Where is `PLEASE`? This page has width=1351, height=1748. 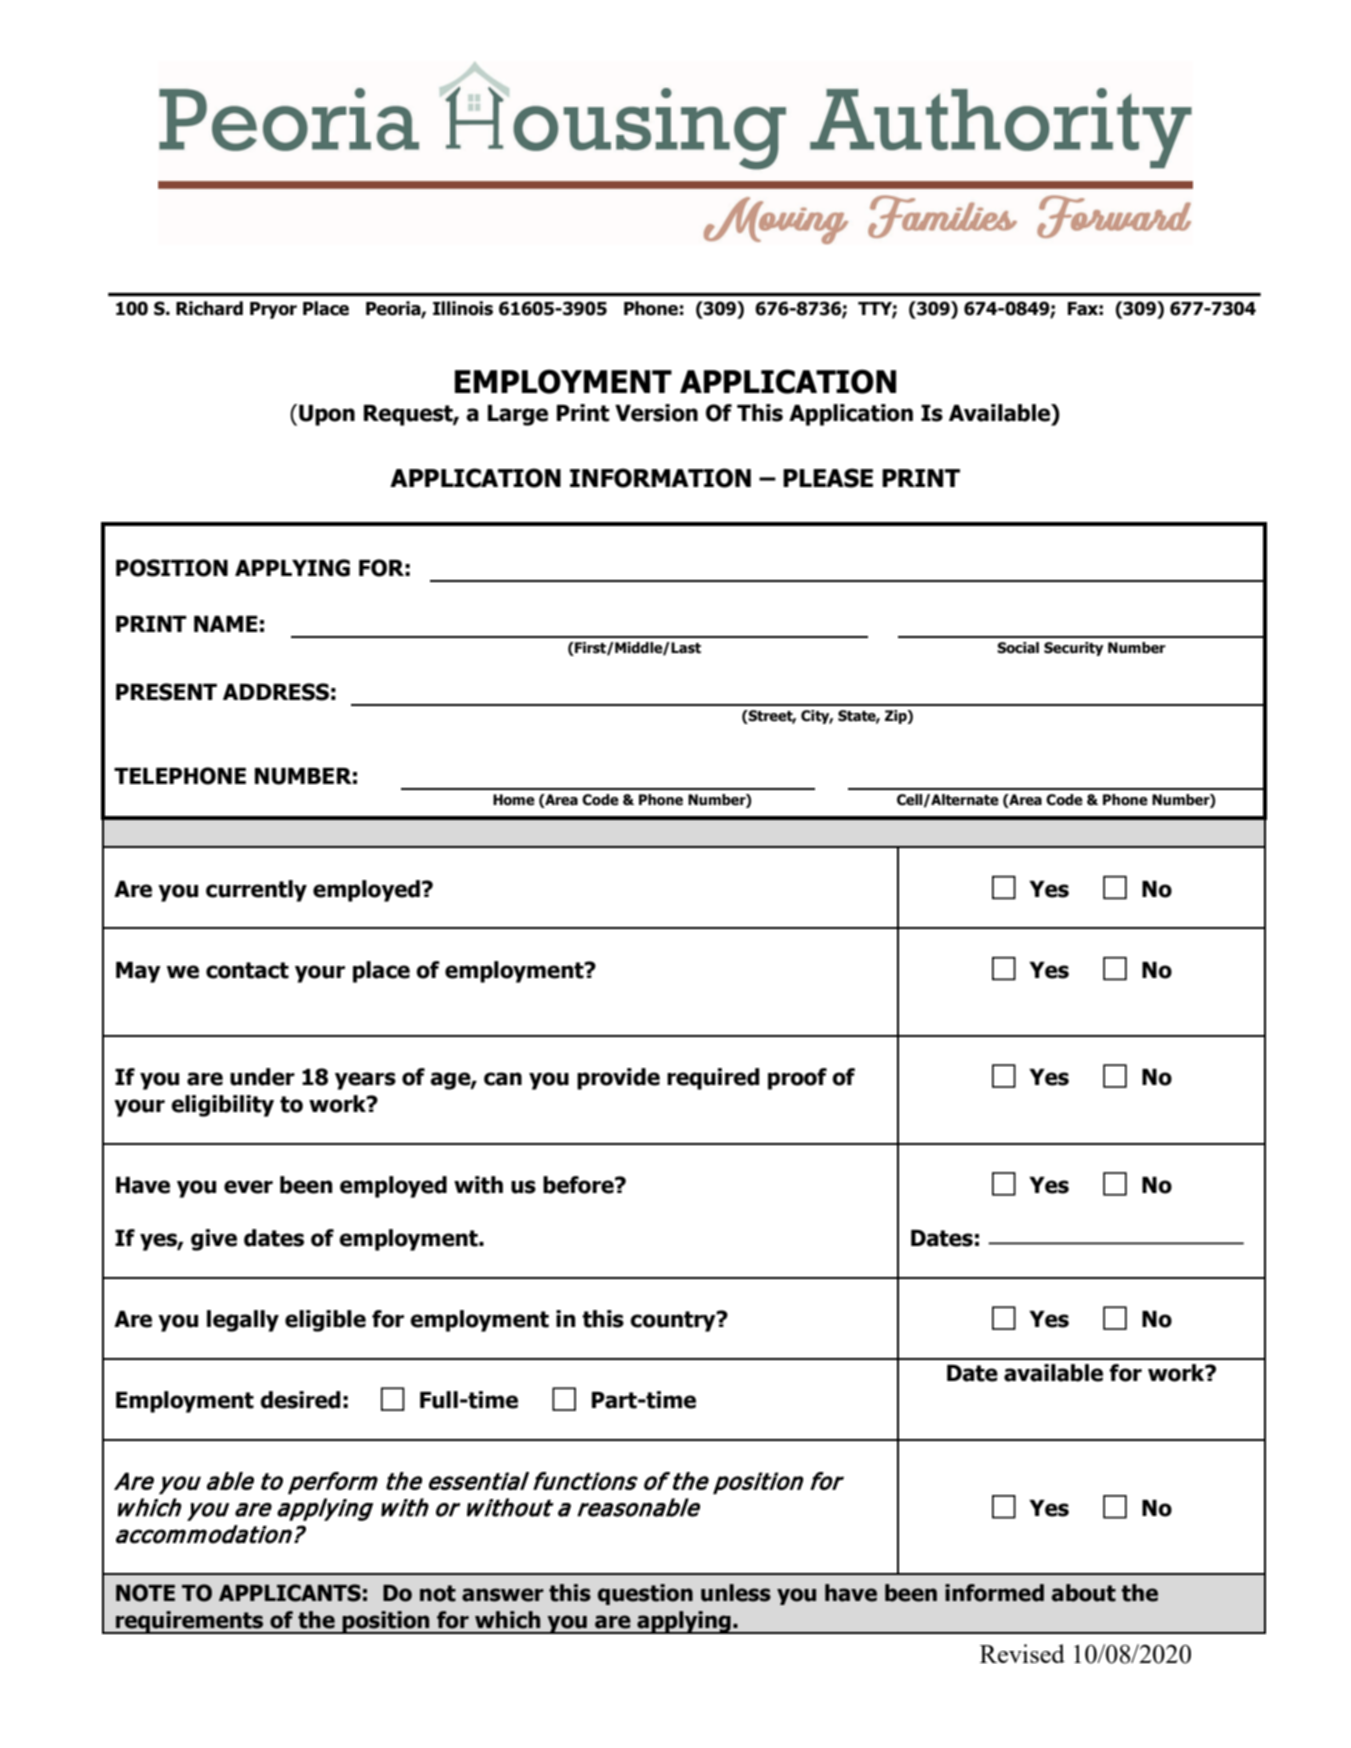 PLEASE is located at coordinates (828, 478).
